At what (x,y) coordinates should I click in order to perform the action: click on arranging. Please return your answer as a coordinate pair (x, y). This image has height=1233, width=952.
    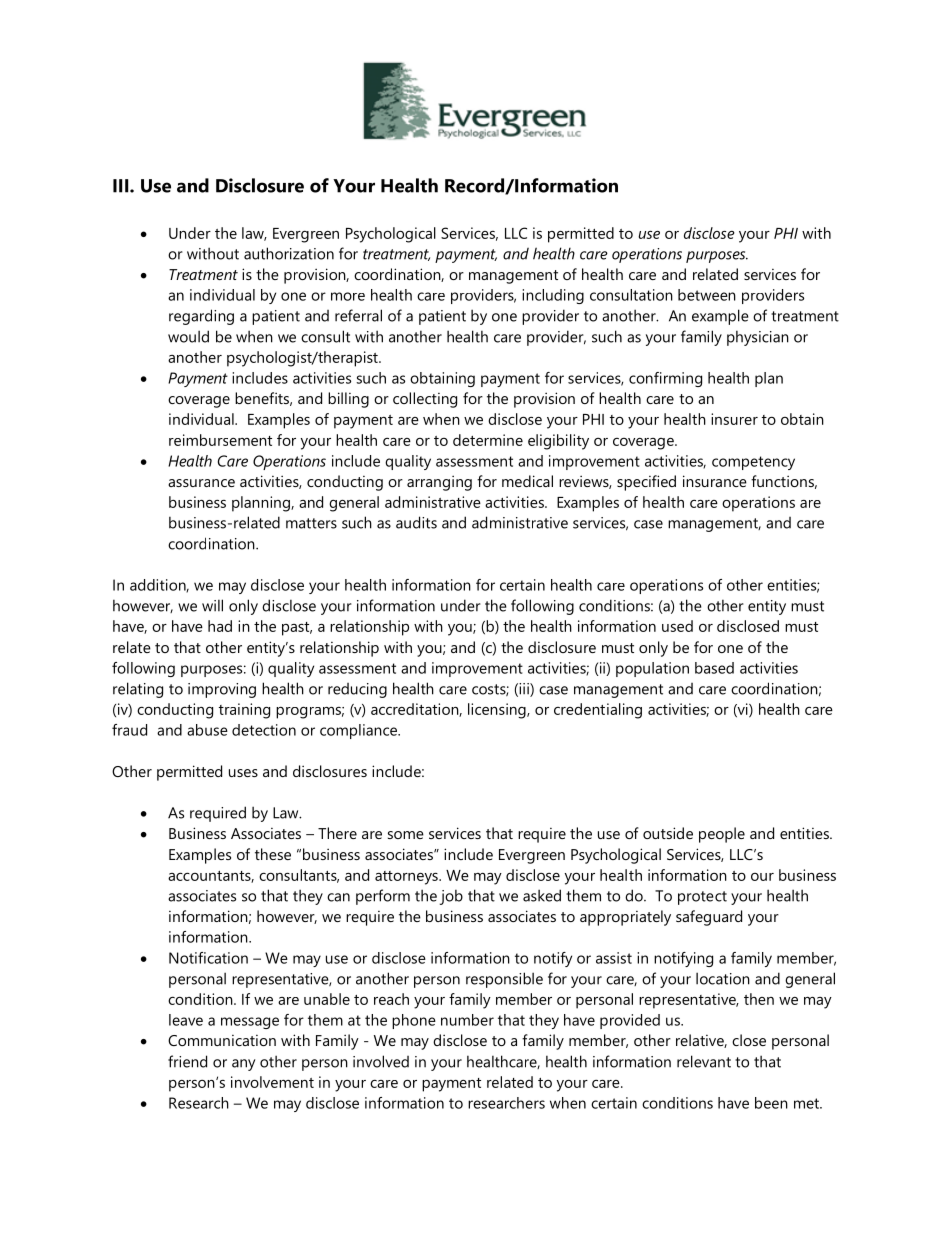
    Looking at the image, I should click on (439, 483).
